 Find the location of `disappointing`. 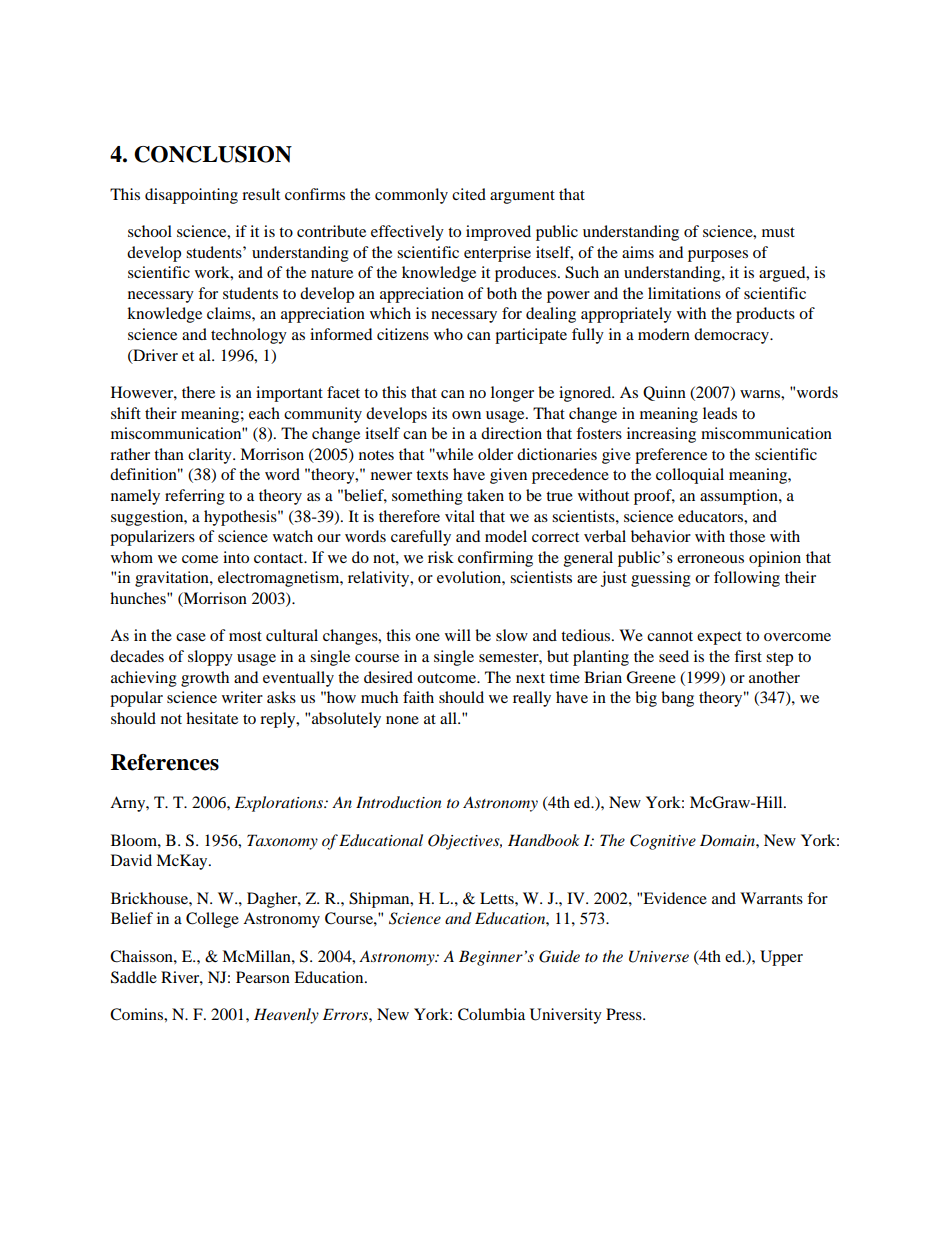

disappointing is located at coordinates (191, 196).
